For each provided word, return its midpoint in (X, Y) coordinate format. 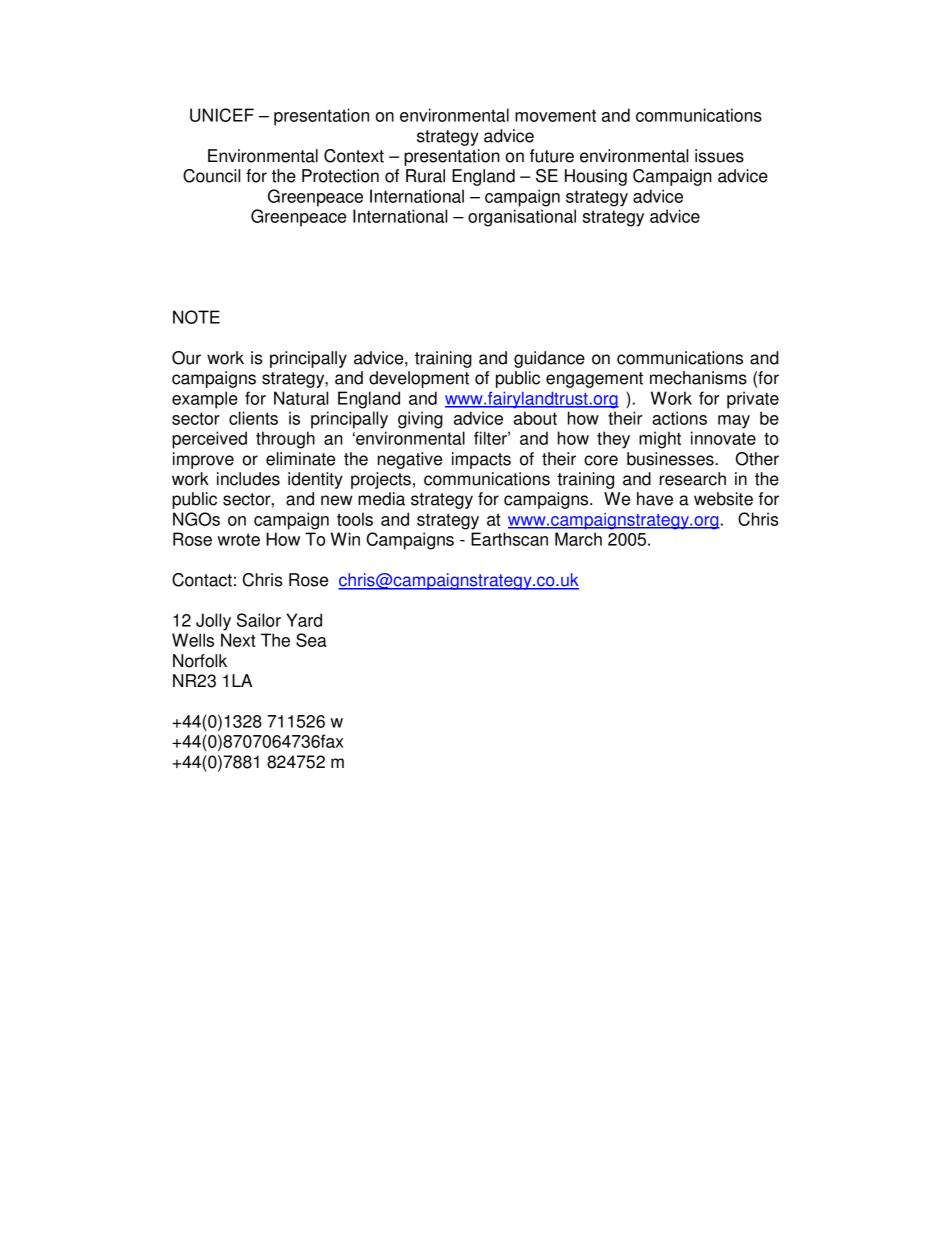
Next (238, 640)
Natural (301, 398)
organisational (522, 218)
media (381, 499)
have (655, 499)
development (419, 379)
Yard (304, 620)
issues (719, 156)
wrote (238, 539)
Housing (596, 177)
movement (555, 115)
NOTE (196, 317)
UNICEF (222, 115)
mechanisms (698, 378)
